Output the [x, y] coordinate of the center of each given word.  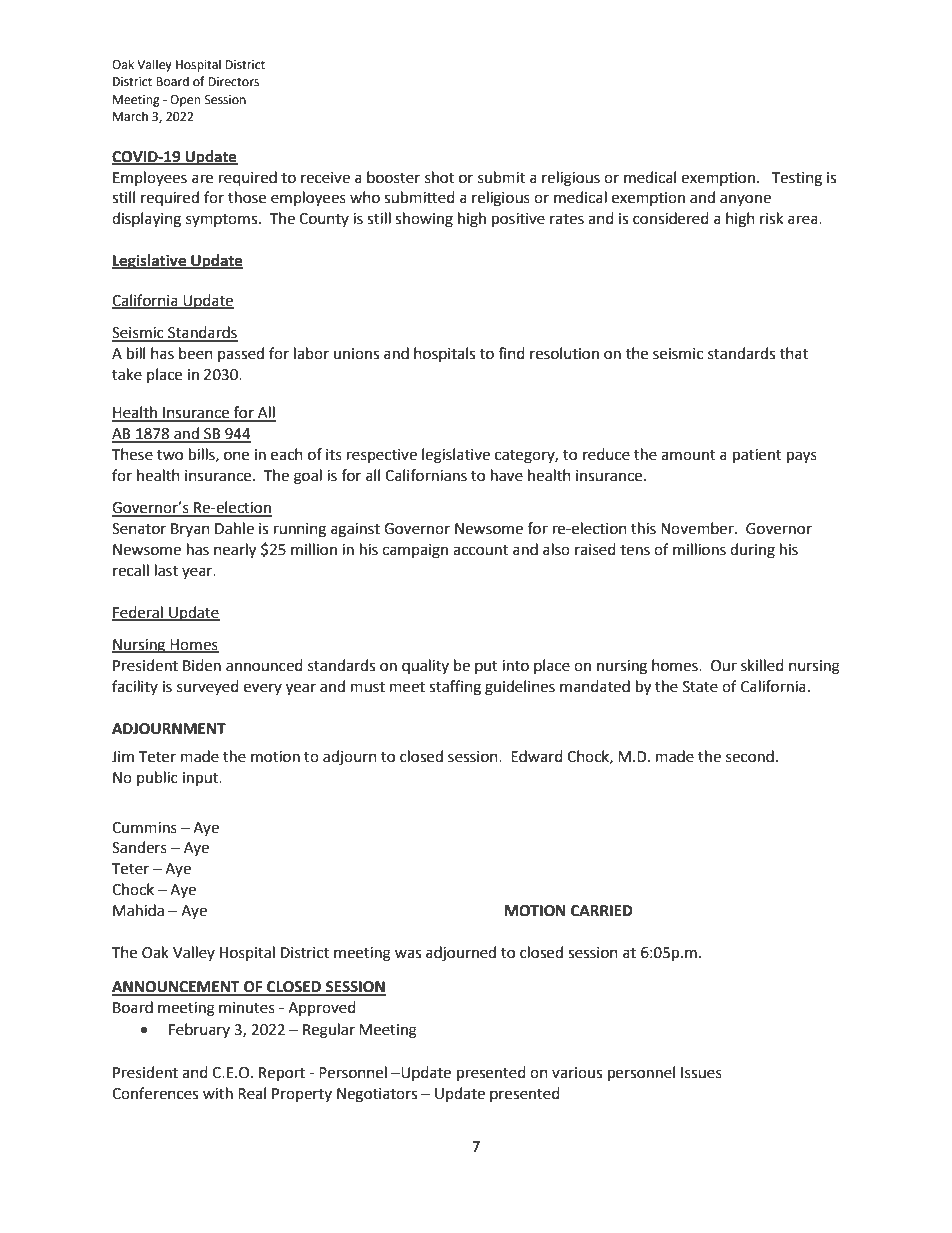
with [218, 1093]
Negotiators [377, 1095]
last [166, 570]
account [480, 550]
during [752, 551]
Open [185, 101]
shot [439, 177]
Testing [796, 179]
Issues [701, 1073]
